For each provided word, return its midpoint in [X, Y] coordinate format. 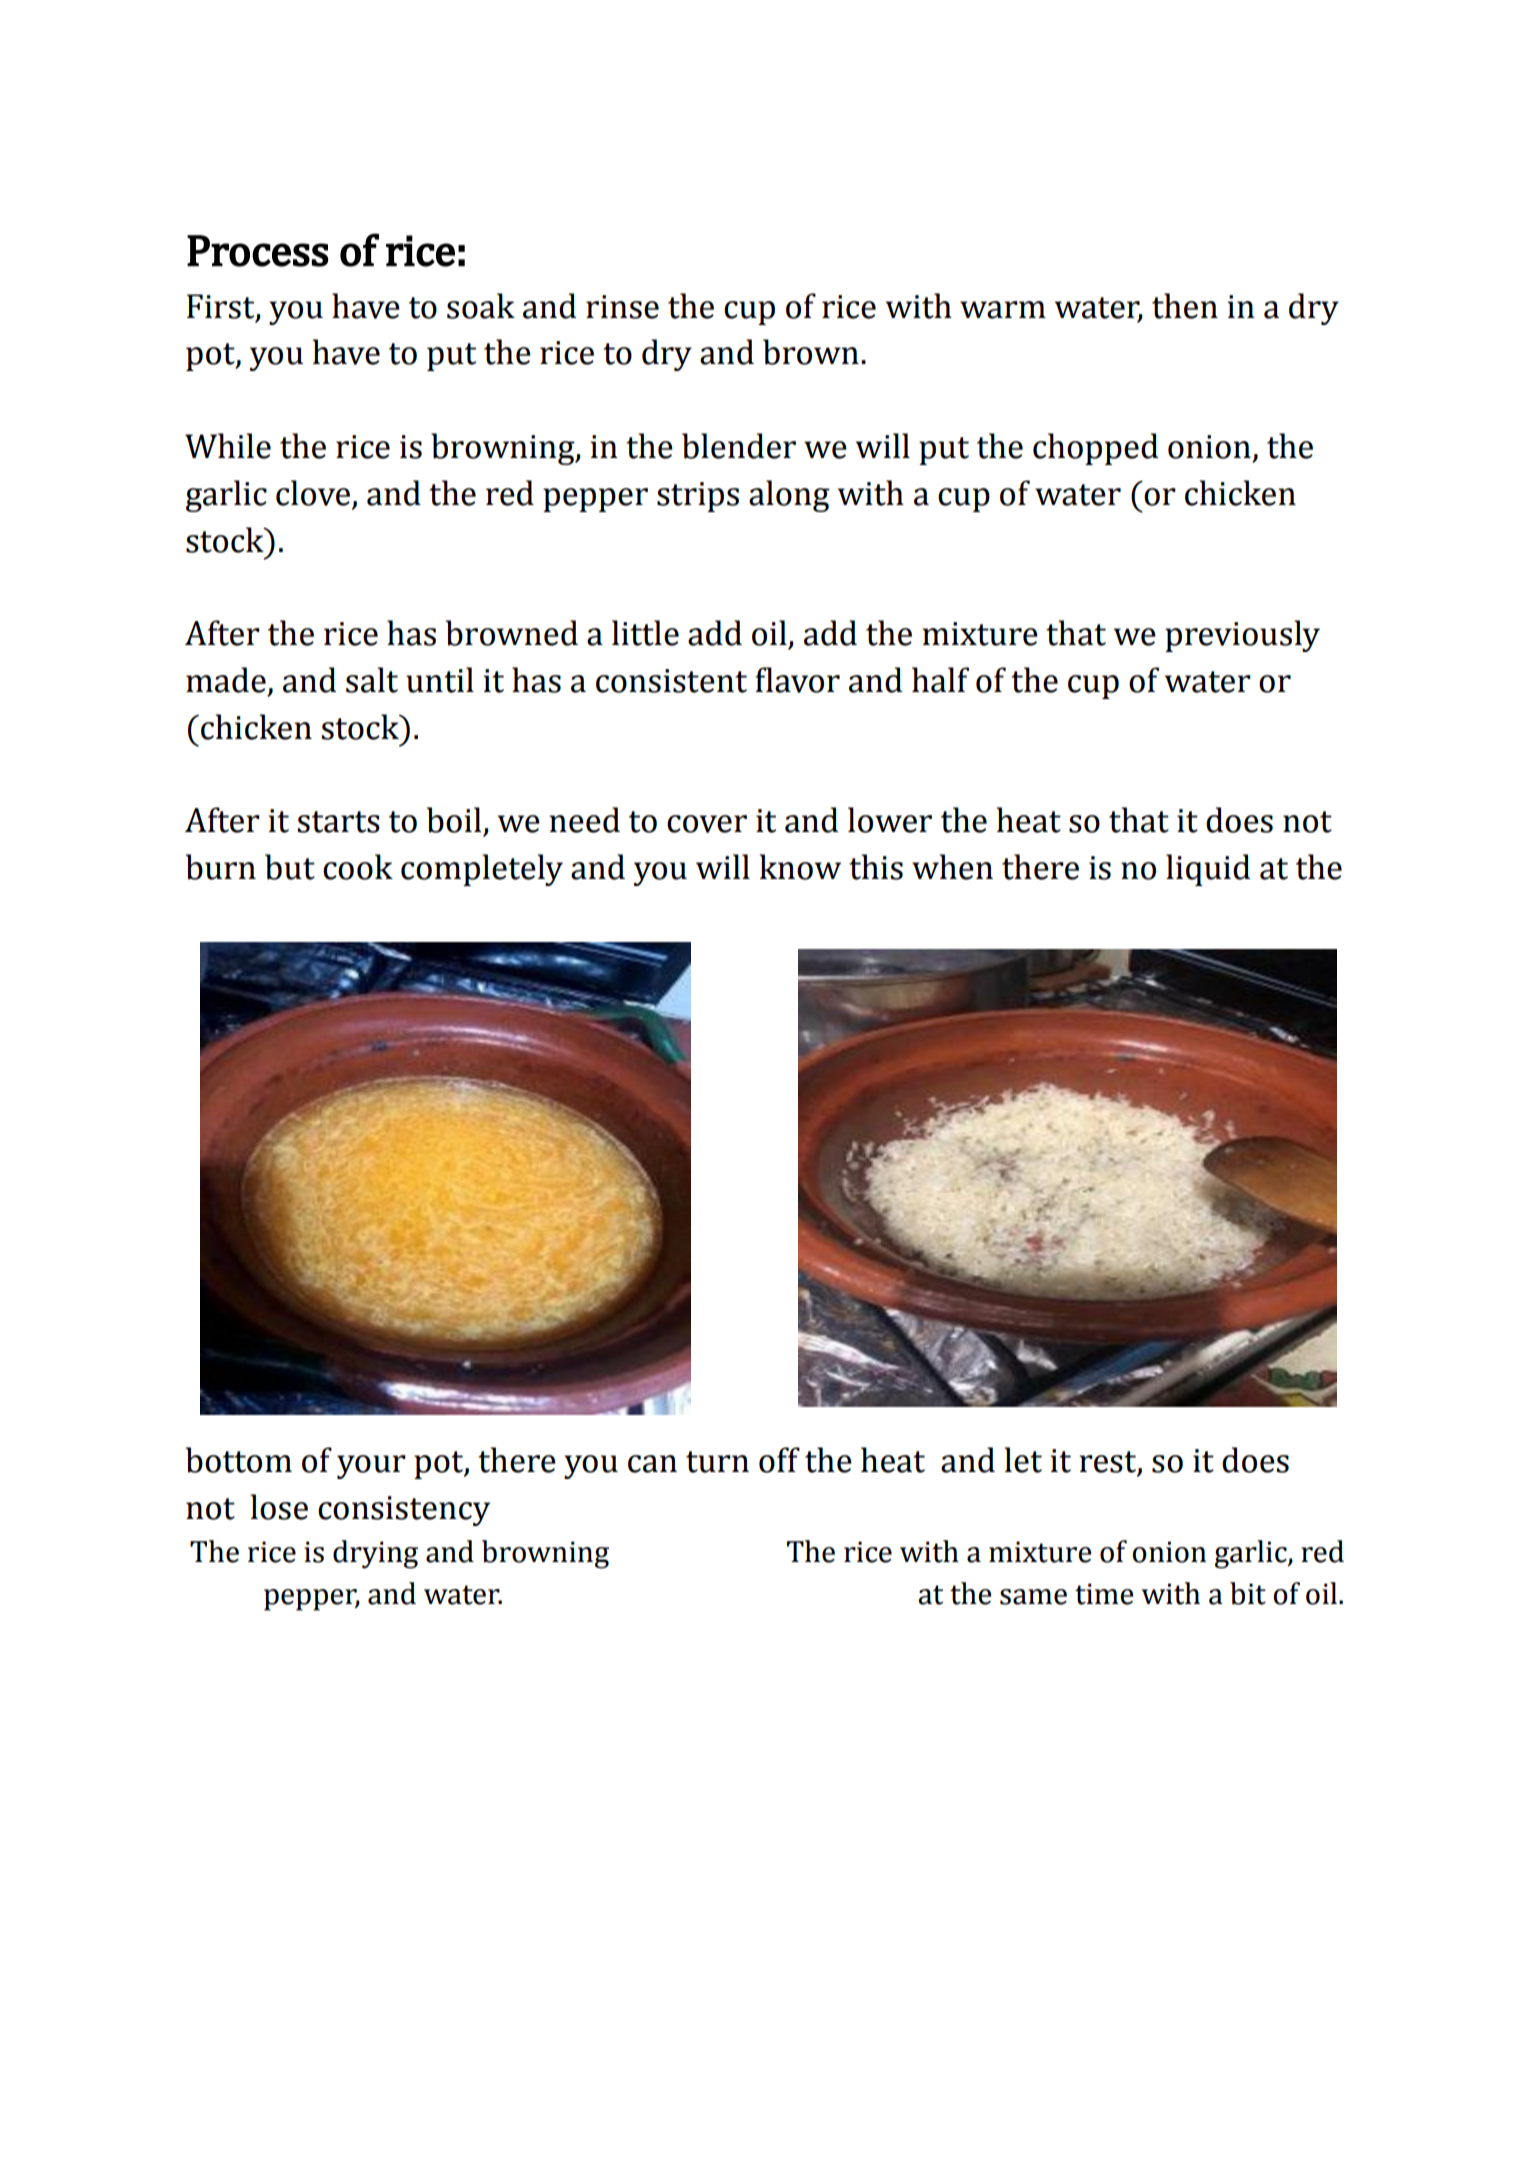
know [800, 867]
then [1185, 306]
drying [375, 1554]
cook [358, 867]
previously [1242, 636]
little [645, 633]
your [371, 1467]
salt [372, 680]
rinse [622, 307]
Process [258, 251]
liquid [1208, 870]
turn [717, 1462]
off [779, 1460]
